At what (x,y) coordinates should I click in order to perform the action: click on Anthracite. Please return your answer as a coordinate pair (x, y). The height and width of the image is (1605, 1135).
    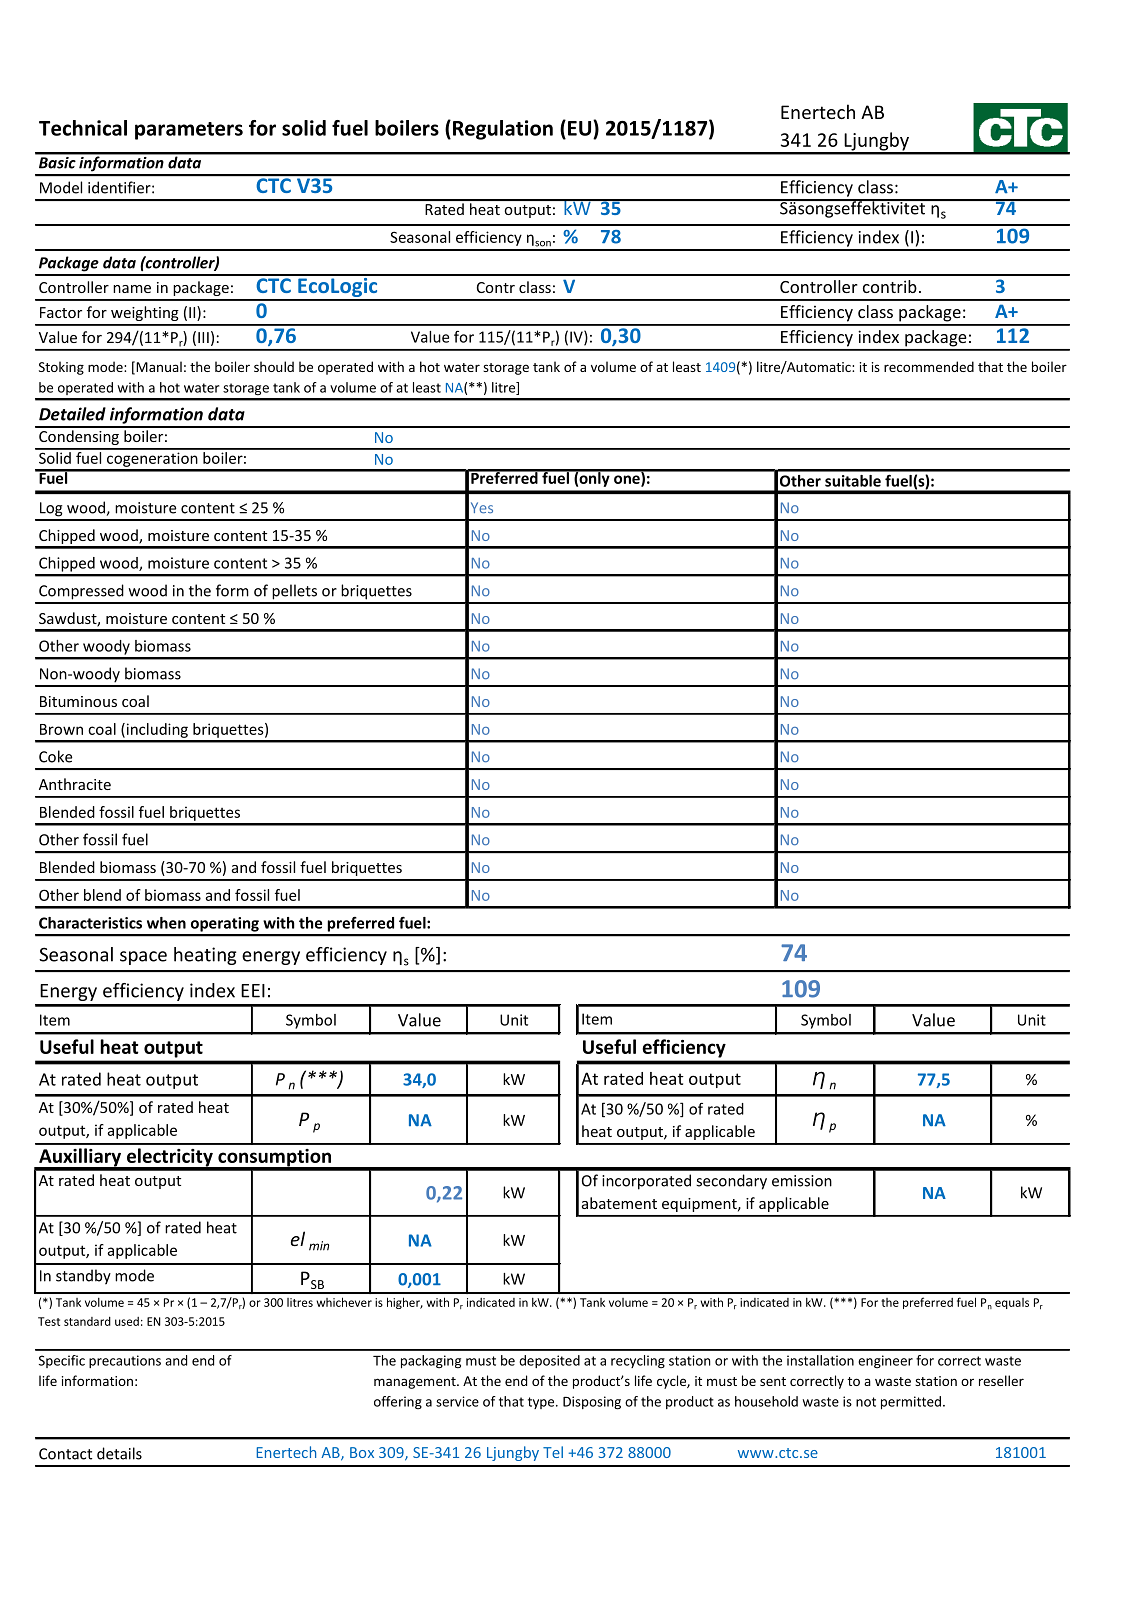
    Looking at the image, I should click on (75, 784).
